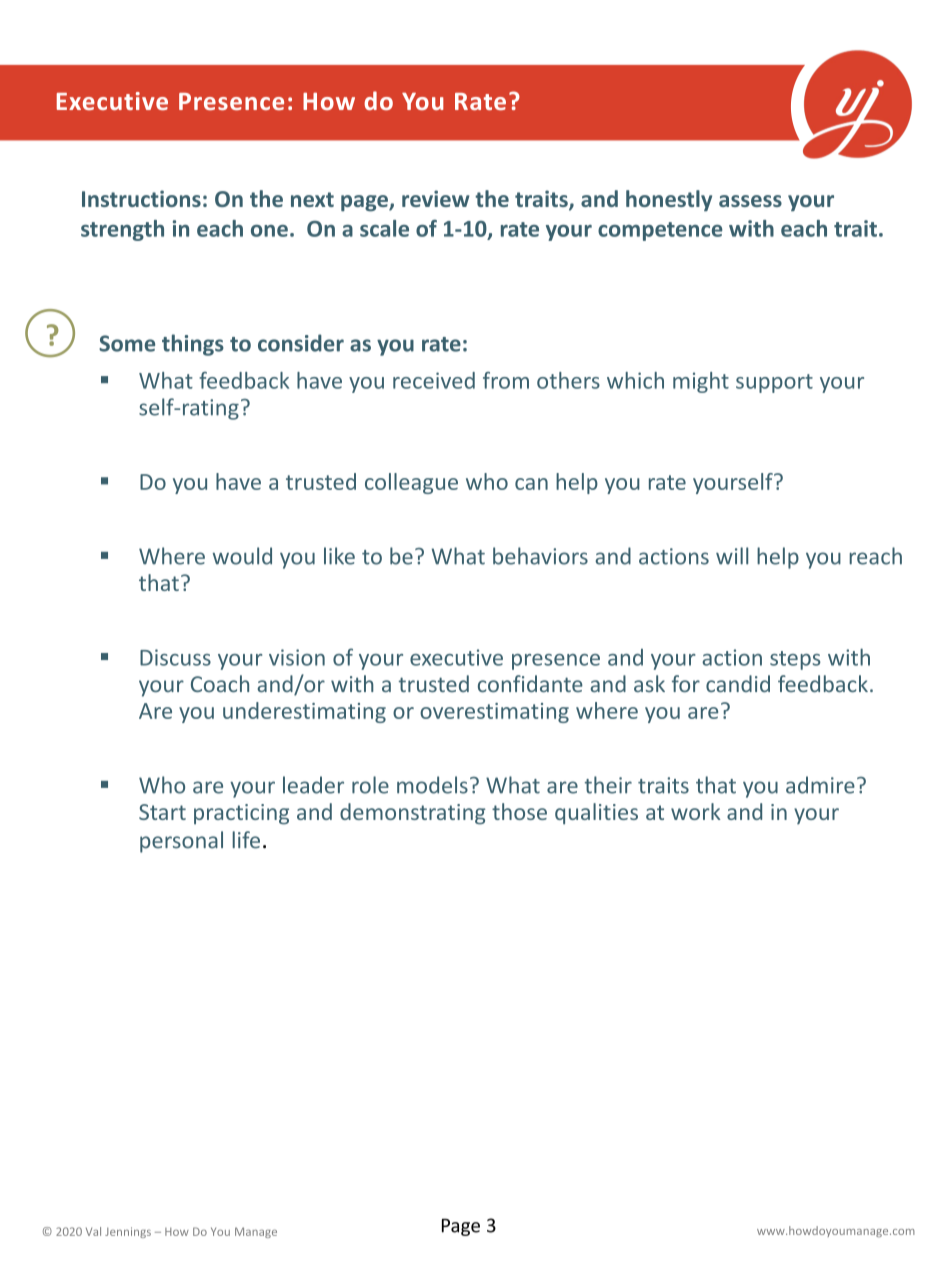  I want to click on Jennings, so click(128, 1232).
